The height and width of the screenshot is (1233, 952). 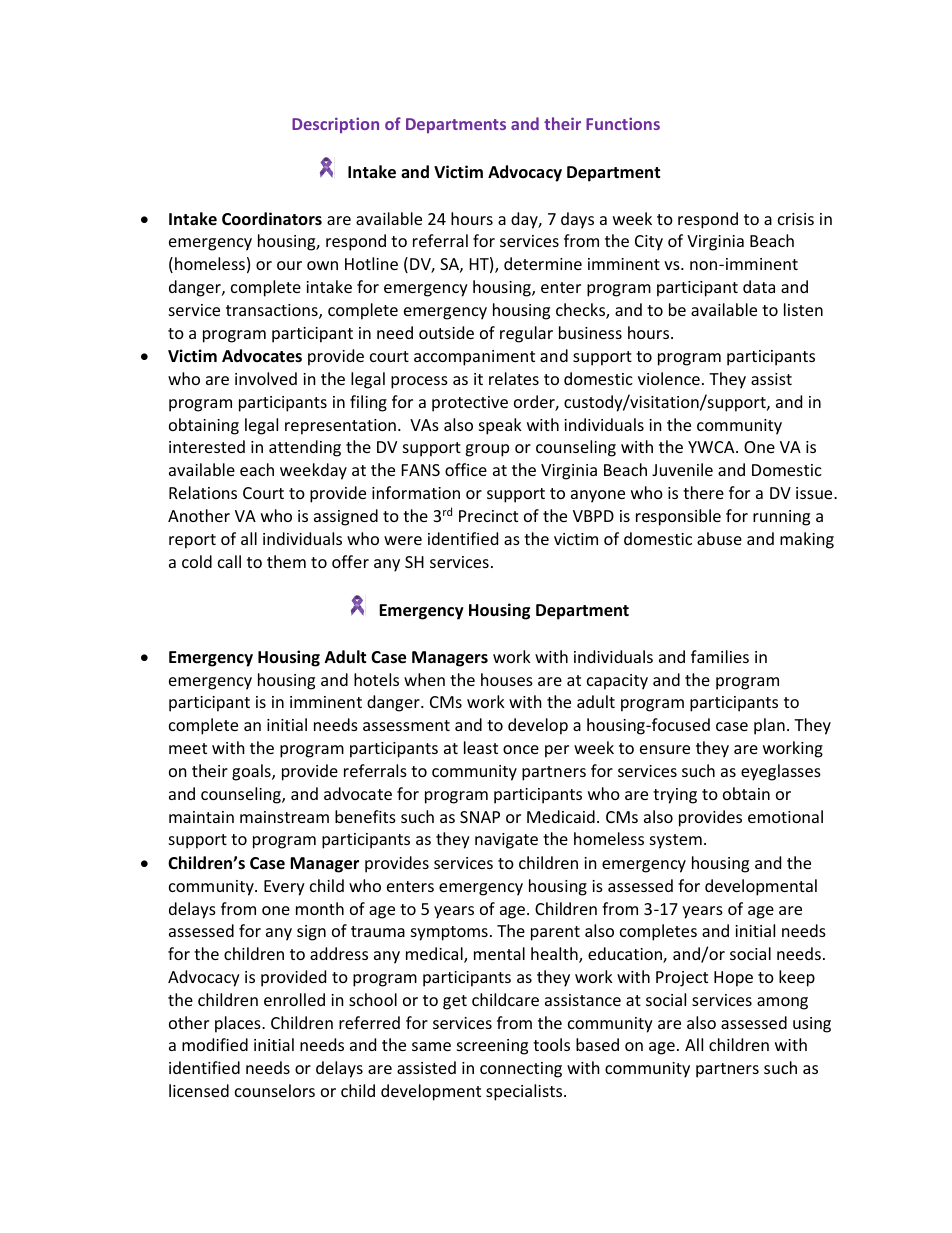 What do you see at coordinates (782, 1003) in the screenshot?
I see `among` at bounding box center [782, 1003].
